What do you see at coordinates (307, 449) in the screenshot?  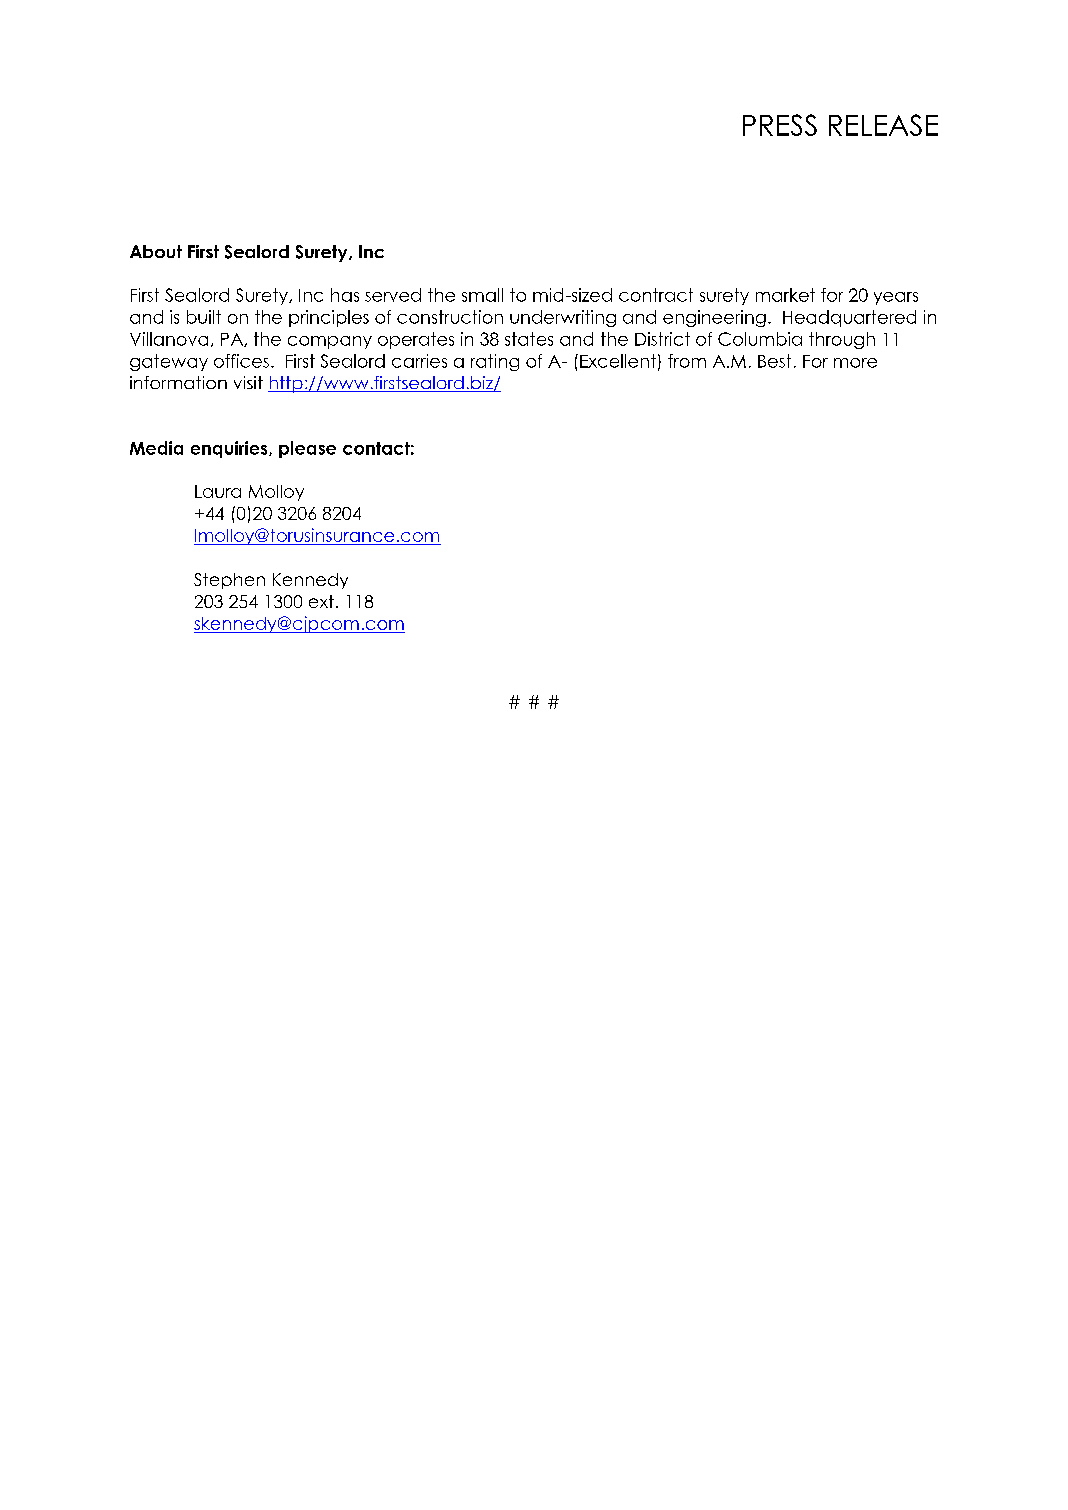 I see `please` at bounding box center [307, 449].
